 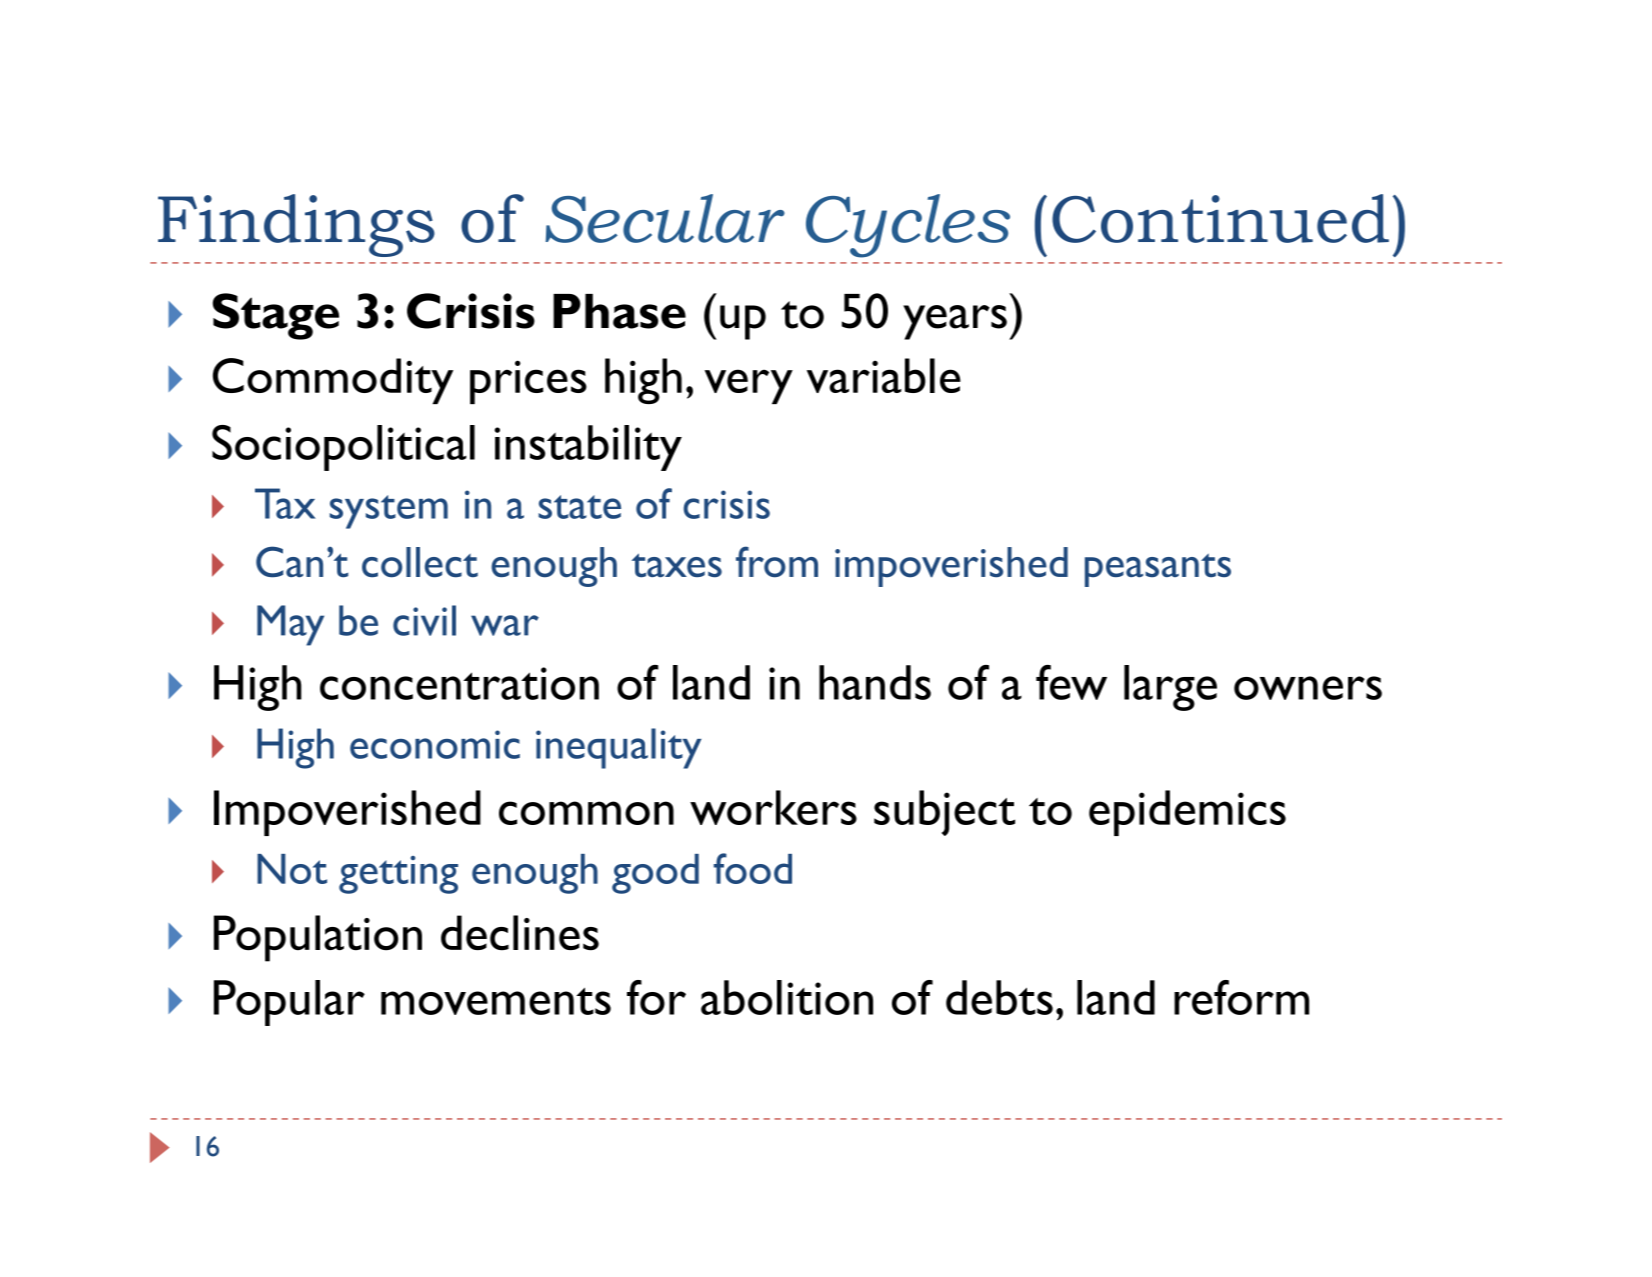 What do you see at coordinates (908, 226) in the screenshot?
I see `Cycles` at bounding box center [908, 226].
